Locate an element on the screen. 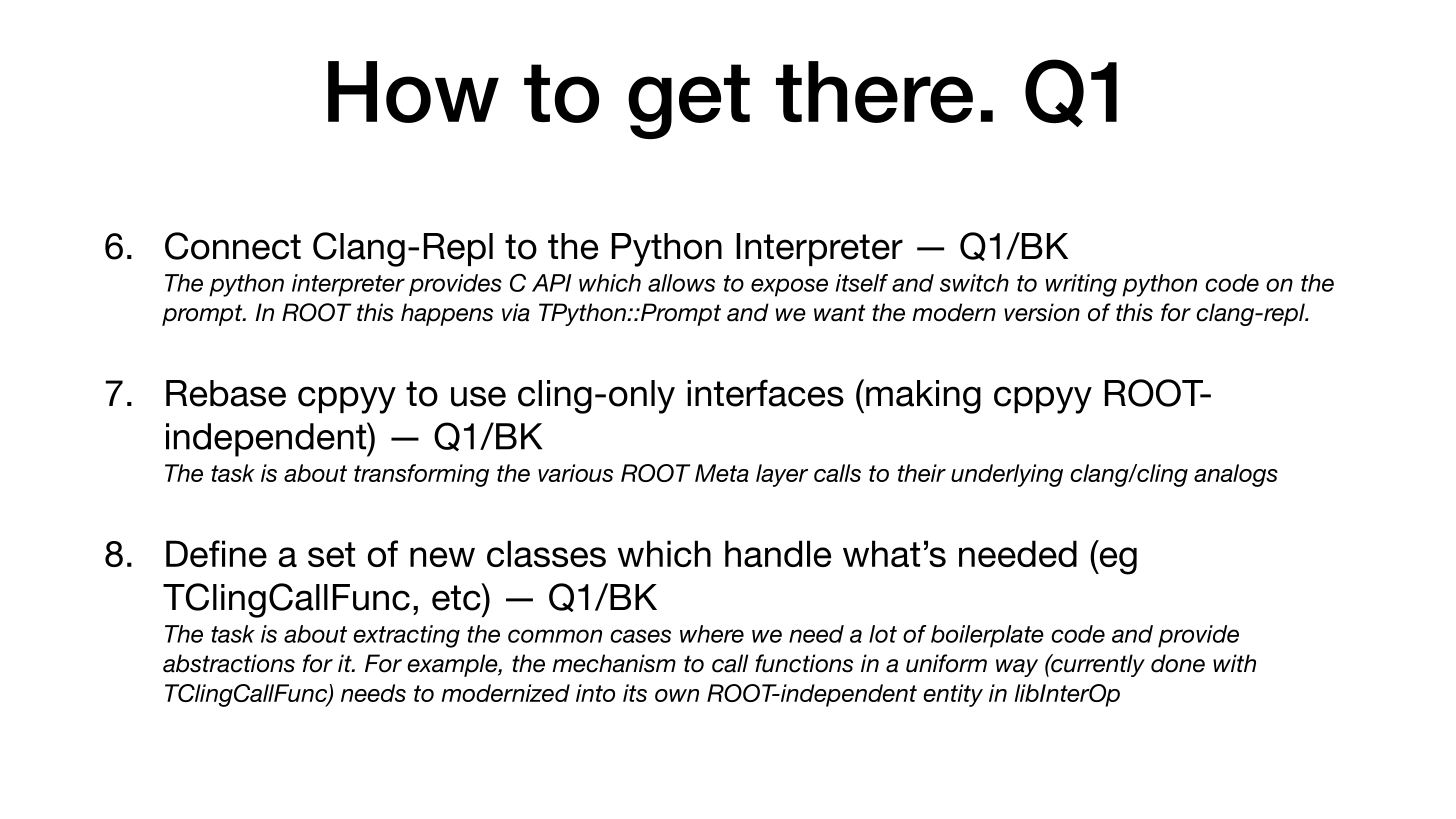 The width and height of the screenshot is (1456, 819). happens is located at coordinates (447, 314).
